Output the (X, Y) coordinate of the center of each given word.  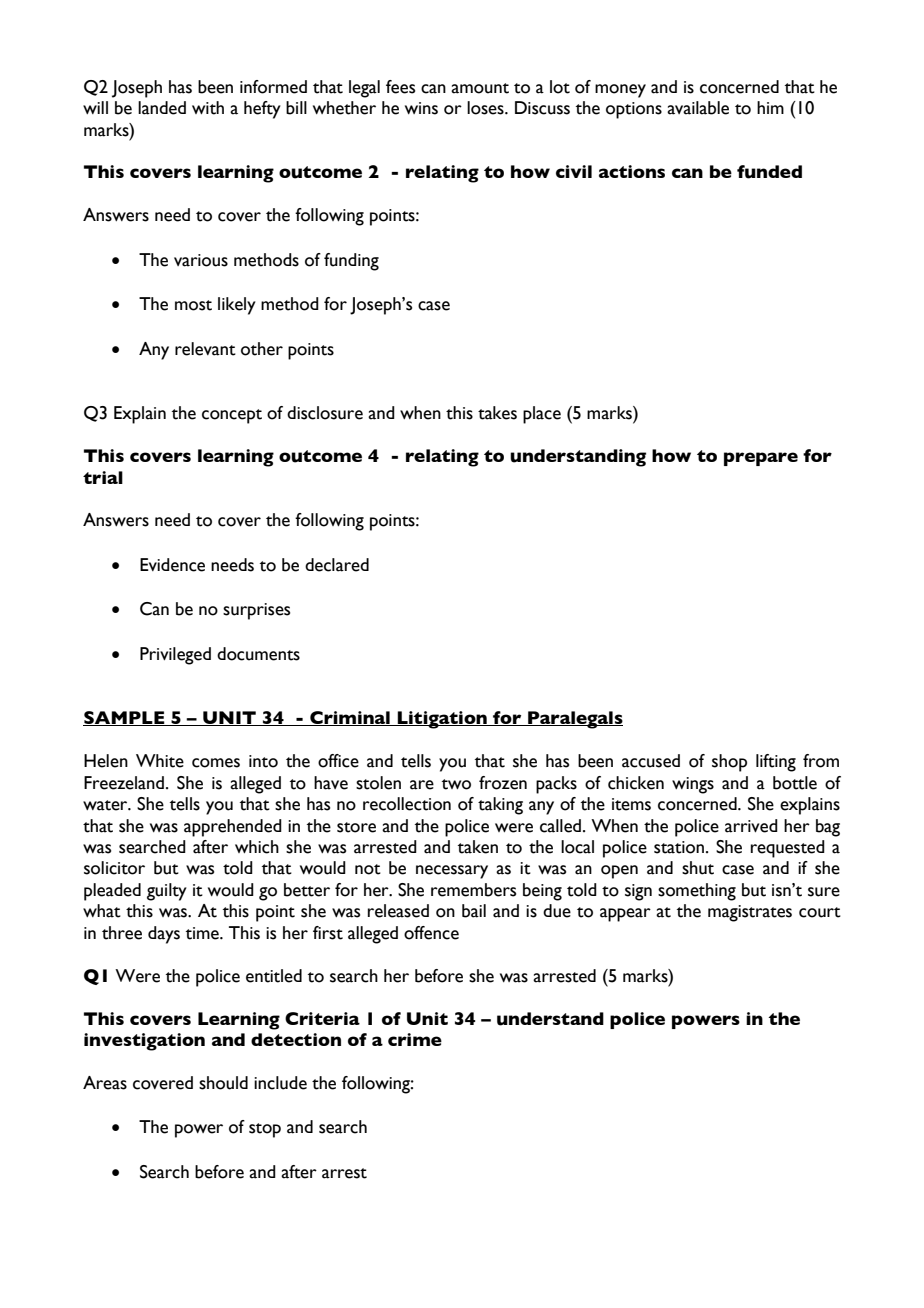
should (223, 1083)
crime (415, 1039)
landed (162, 108)
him (770, 107)
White (160, 761)
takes (497, 413)
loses (486, 108)
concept (232, 416)
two (456, 784)
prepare (761, 459)
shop (729, 763)
